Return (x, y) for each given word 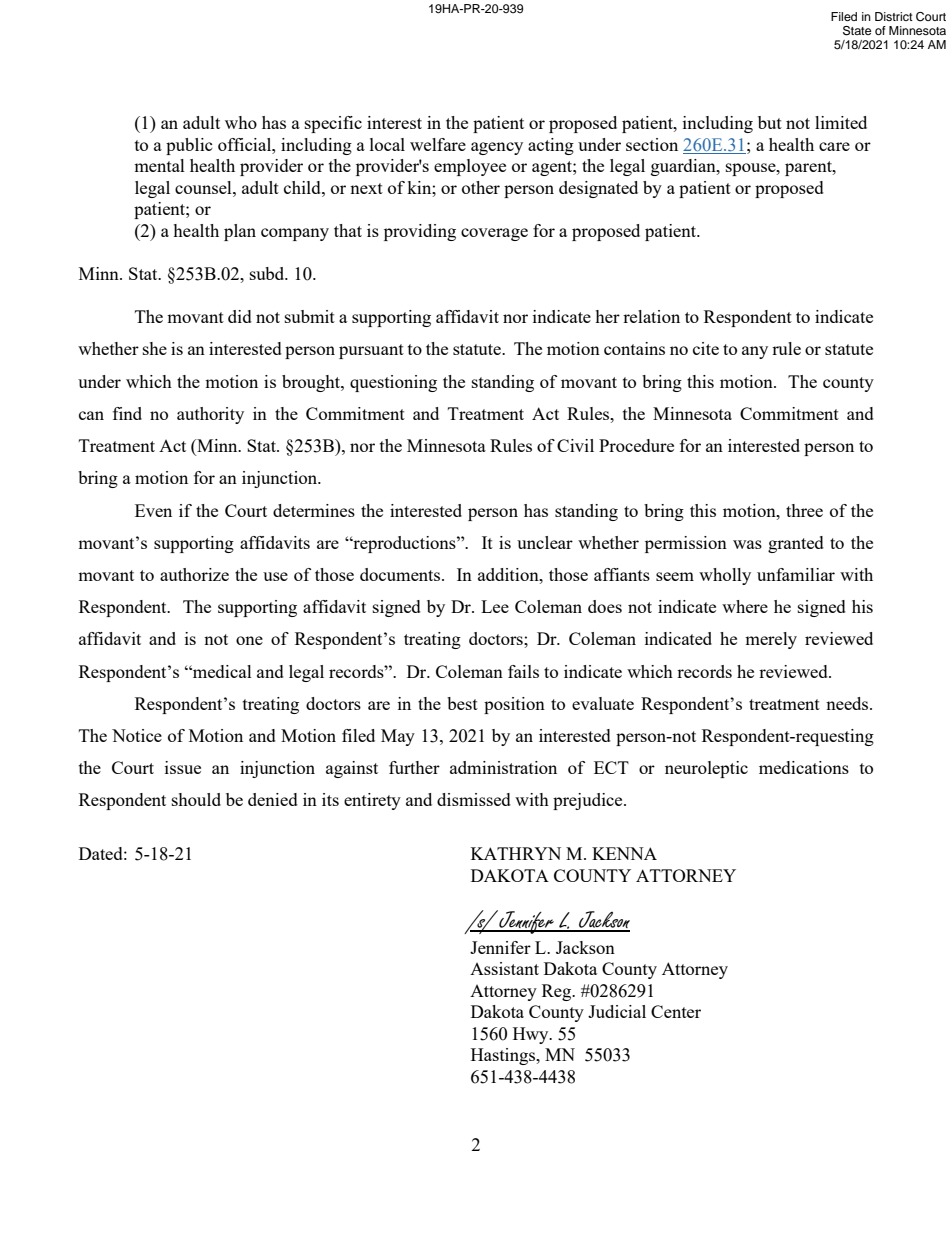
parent (809, 168)
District (894, 16)
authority (210, 415)
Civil (575, 445)
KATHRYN (516, 853)
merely (771, 640)
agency (497, 148)
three (804, 510)
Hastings (504, 1056)
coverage (494, 234)
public (189, 146)
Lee (495, 606)
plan (240, 232)
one (249, 640)
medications (804, 767)
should (196, 799)
